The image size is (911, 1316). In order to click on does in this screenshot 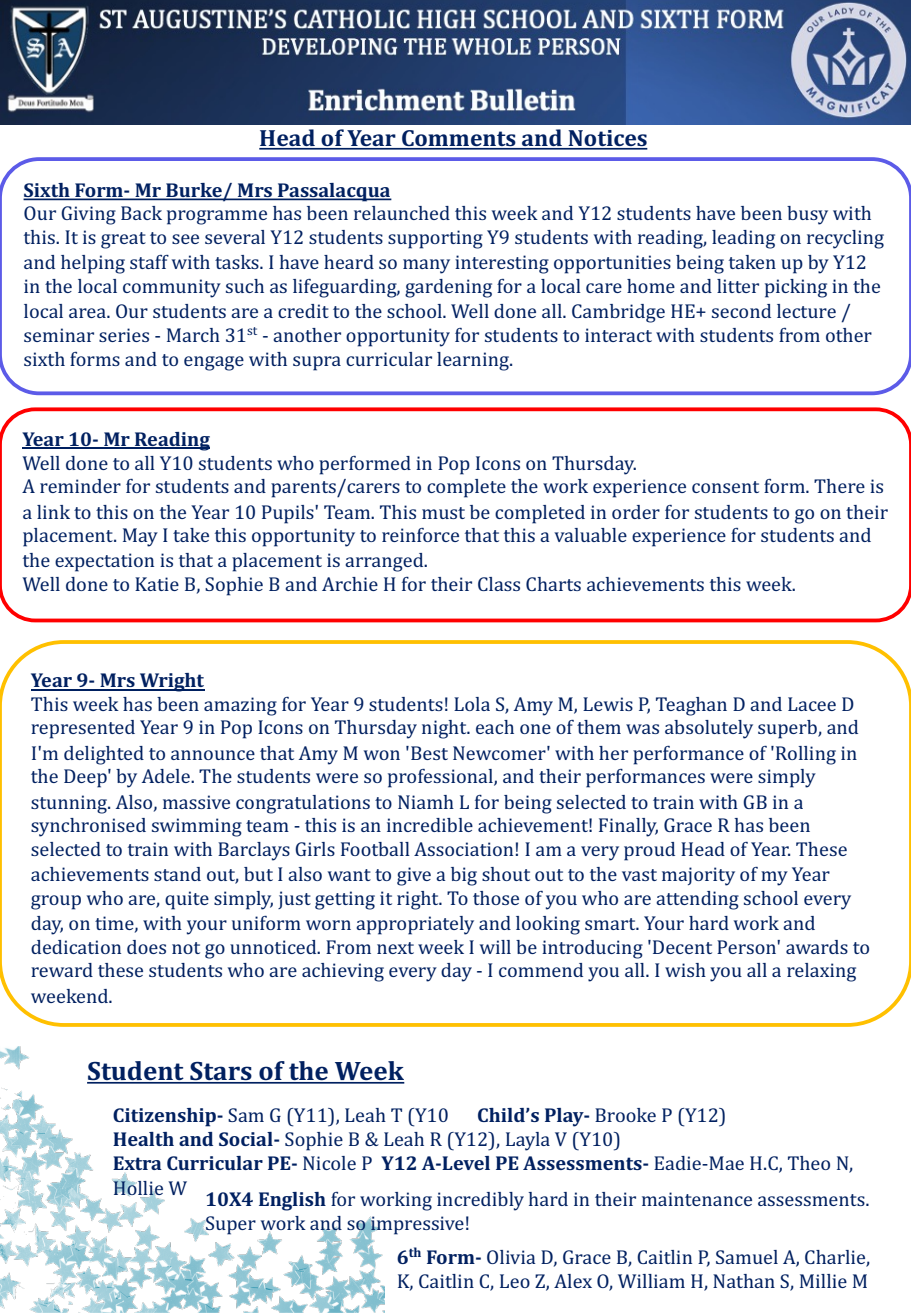, I will do `click(146, 947)`.
